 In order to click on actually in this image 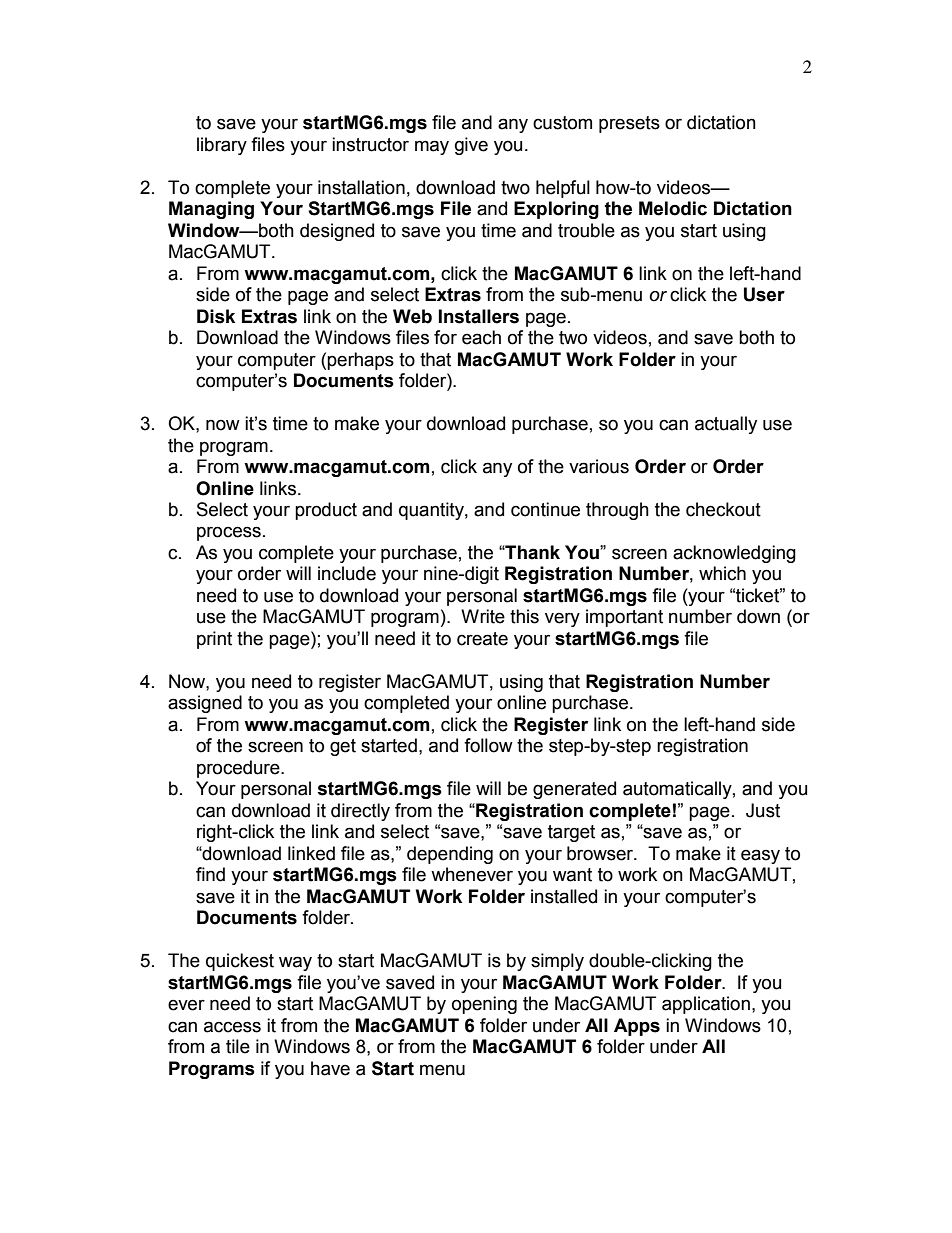, I will do `click(726, 425)`.
